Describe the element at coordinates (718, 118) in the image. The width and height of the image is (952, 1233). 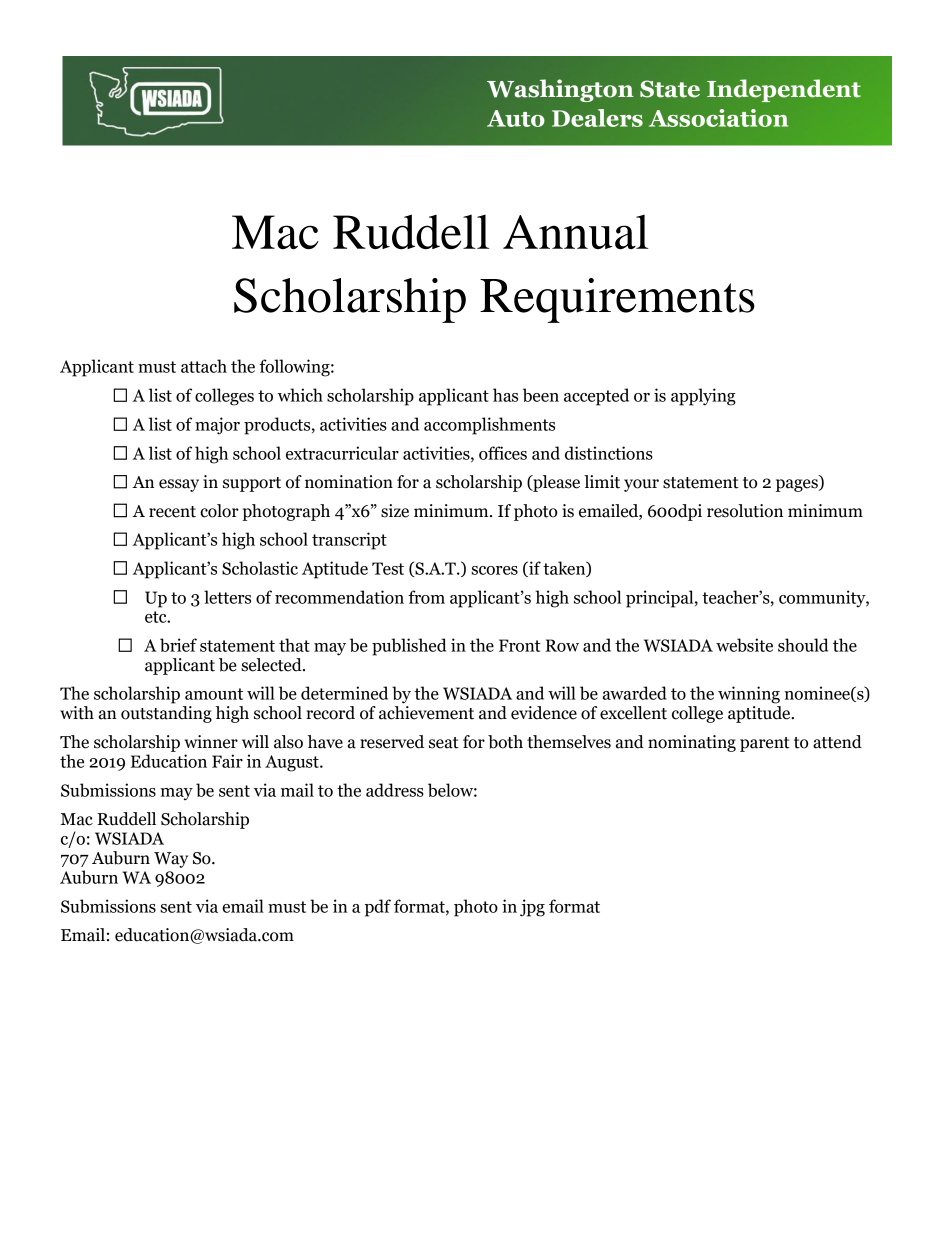
I see `Association` at that location.
